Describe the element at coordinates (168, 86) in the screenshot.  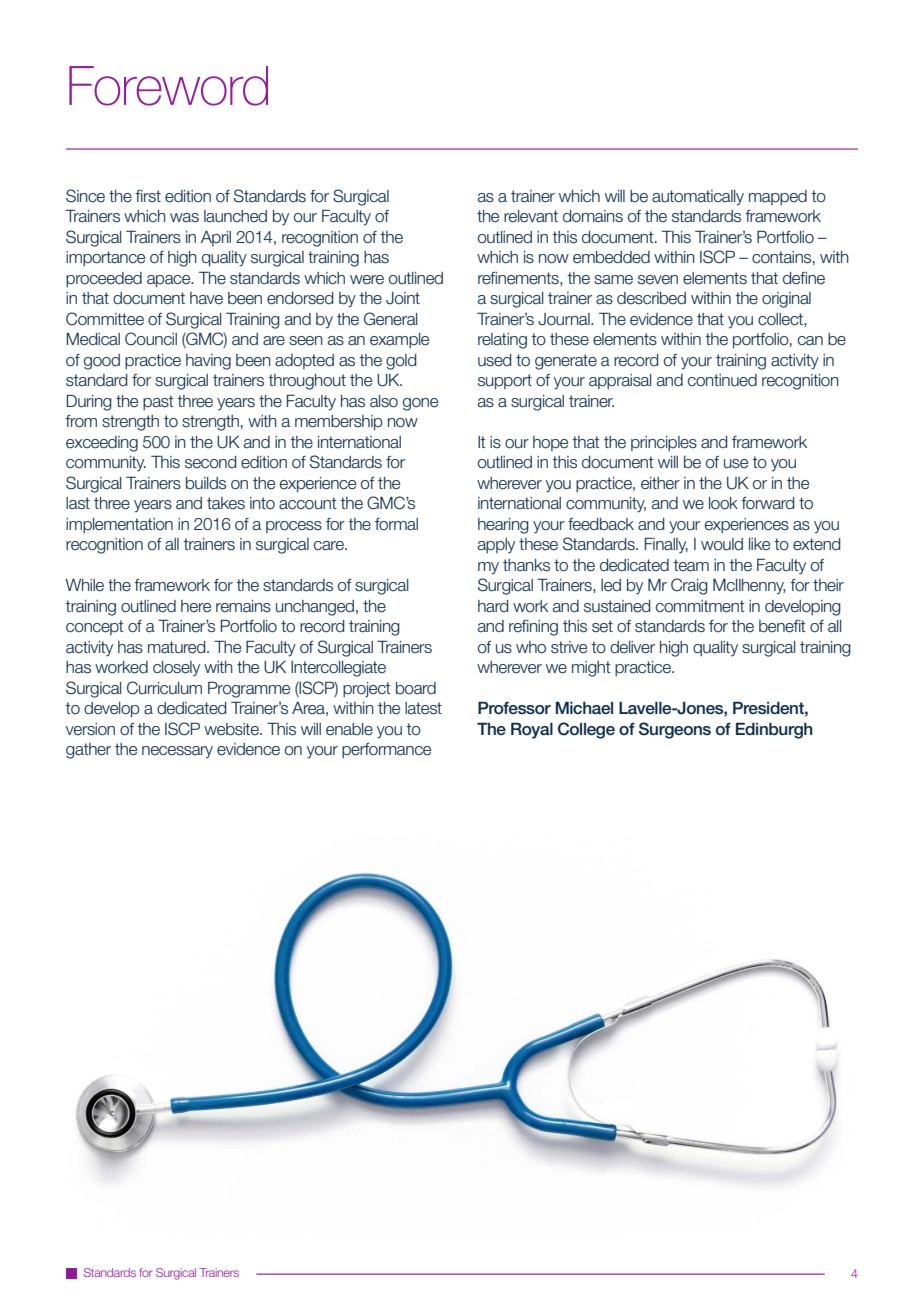
I see `Foreword` at that location.
